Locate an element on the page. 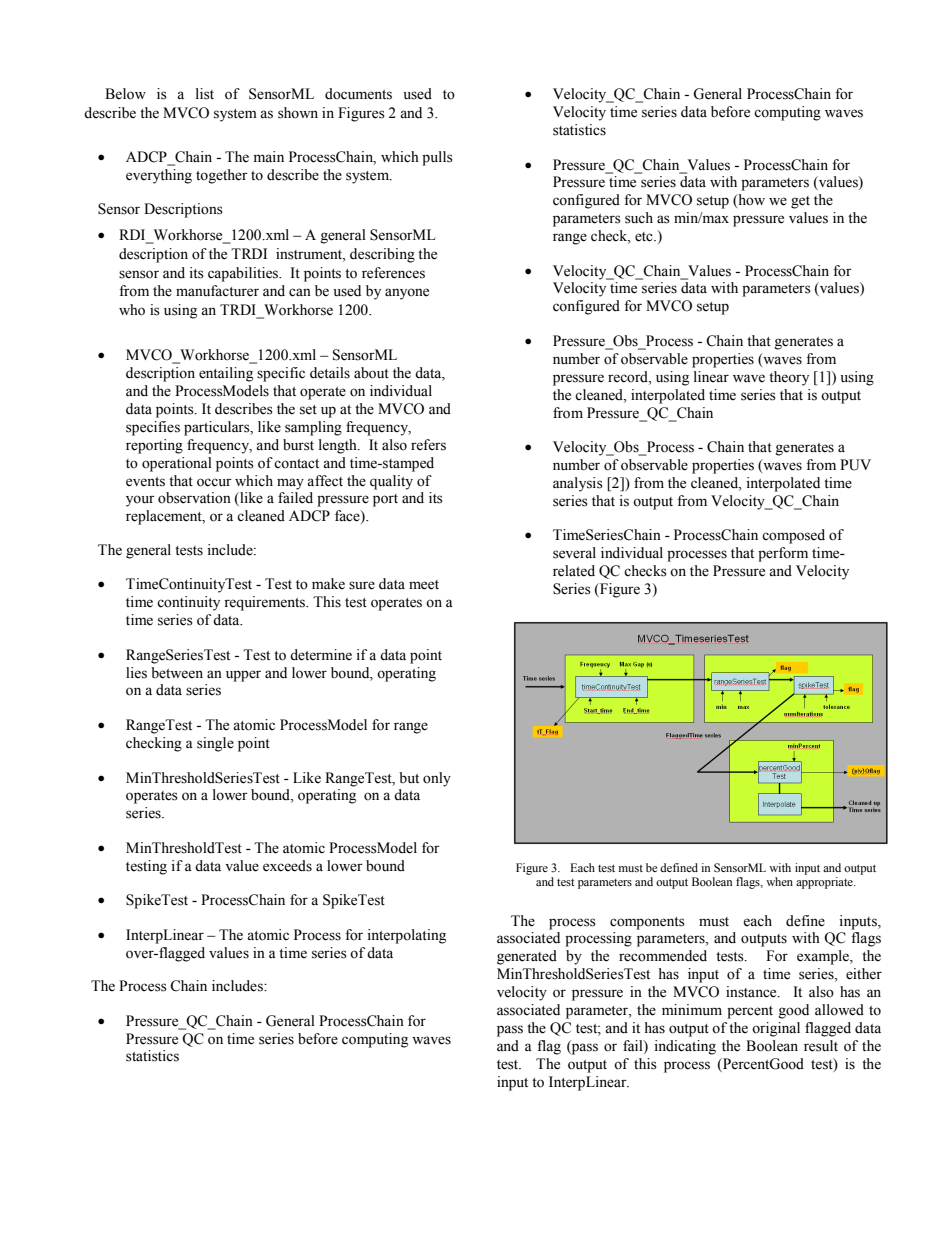  list is located at coordinates (205, 94).
